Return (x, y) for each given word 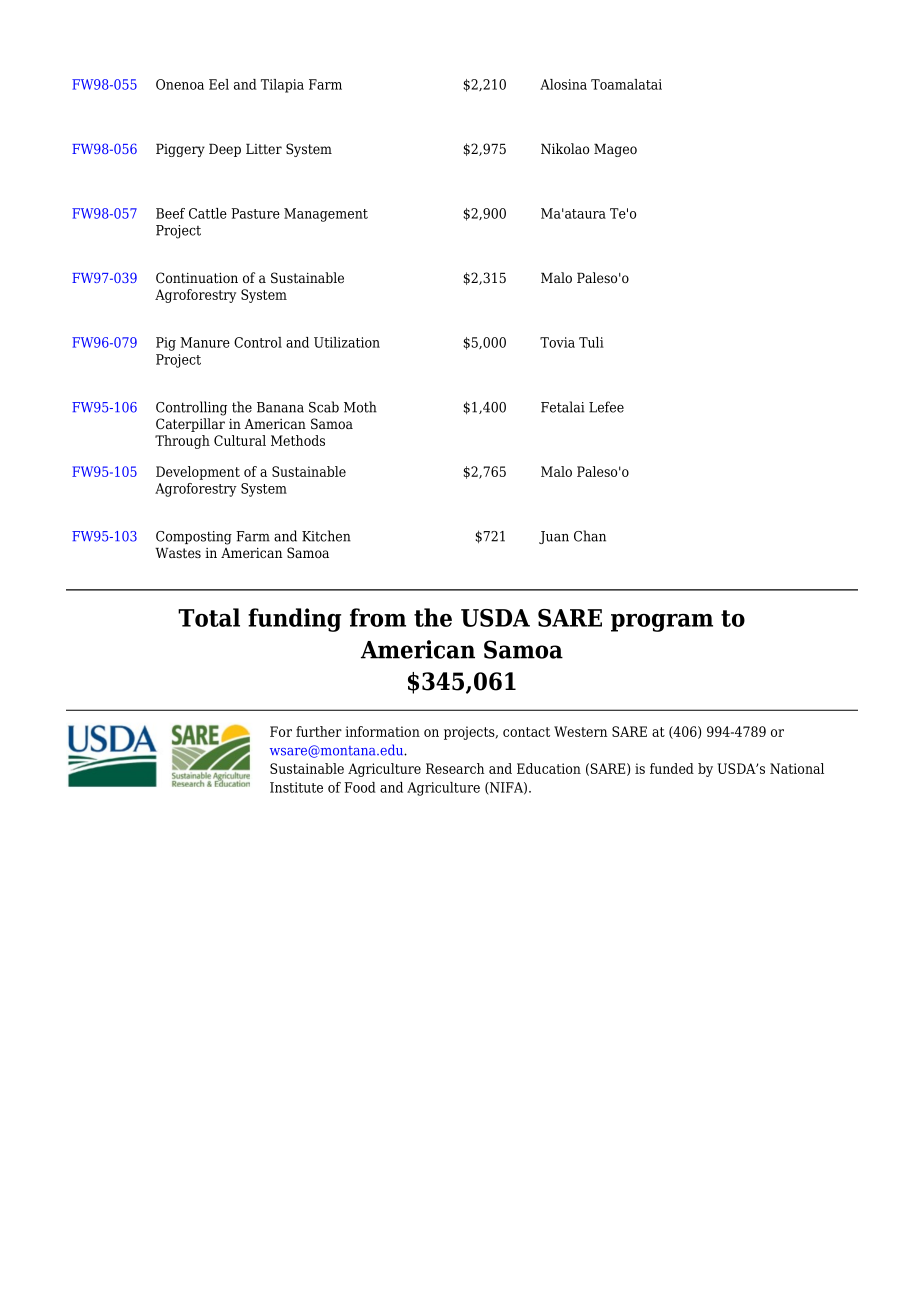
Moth (360, 407)
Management (326, 215)
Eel (219, 84)
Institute (296, 787)
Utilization (347, 342)
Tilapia (282, 86)
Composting (194, 538)
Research (455, 768)
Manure (205, 342)
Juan (554, 537)
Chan (590, 536)
